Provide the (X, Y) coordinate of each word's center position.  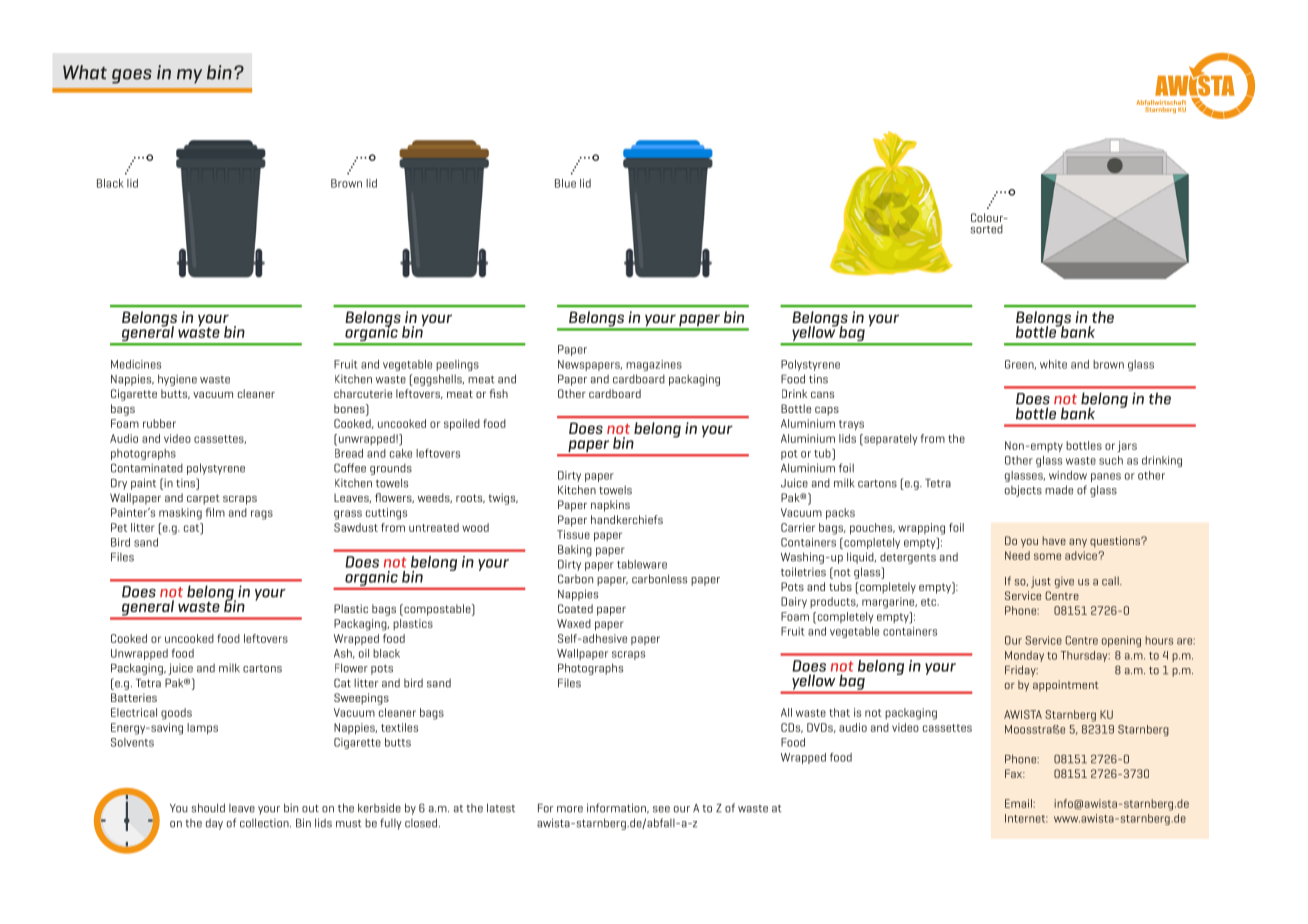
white (1053, 364)
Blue (565, 183)
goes (132, 76)
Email (1019, 803)
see (661, 809)
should (208, 808)
